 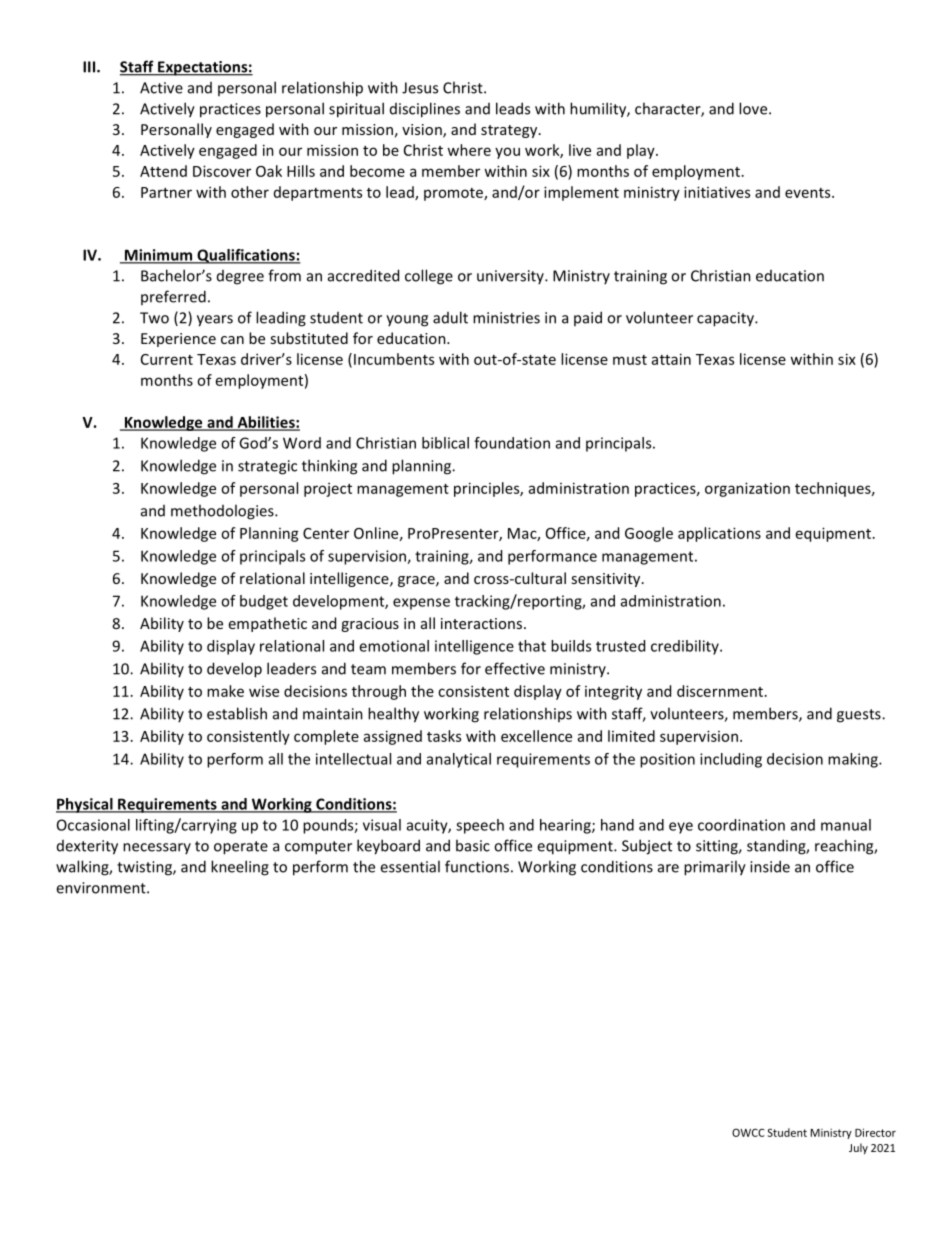 What do you see at coordinates (754, 108) in the page?
I see `love` at bounding box center [754, 108].
